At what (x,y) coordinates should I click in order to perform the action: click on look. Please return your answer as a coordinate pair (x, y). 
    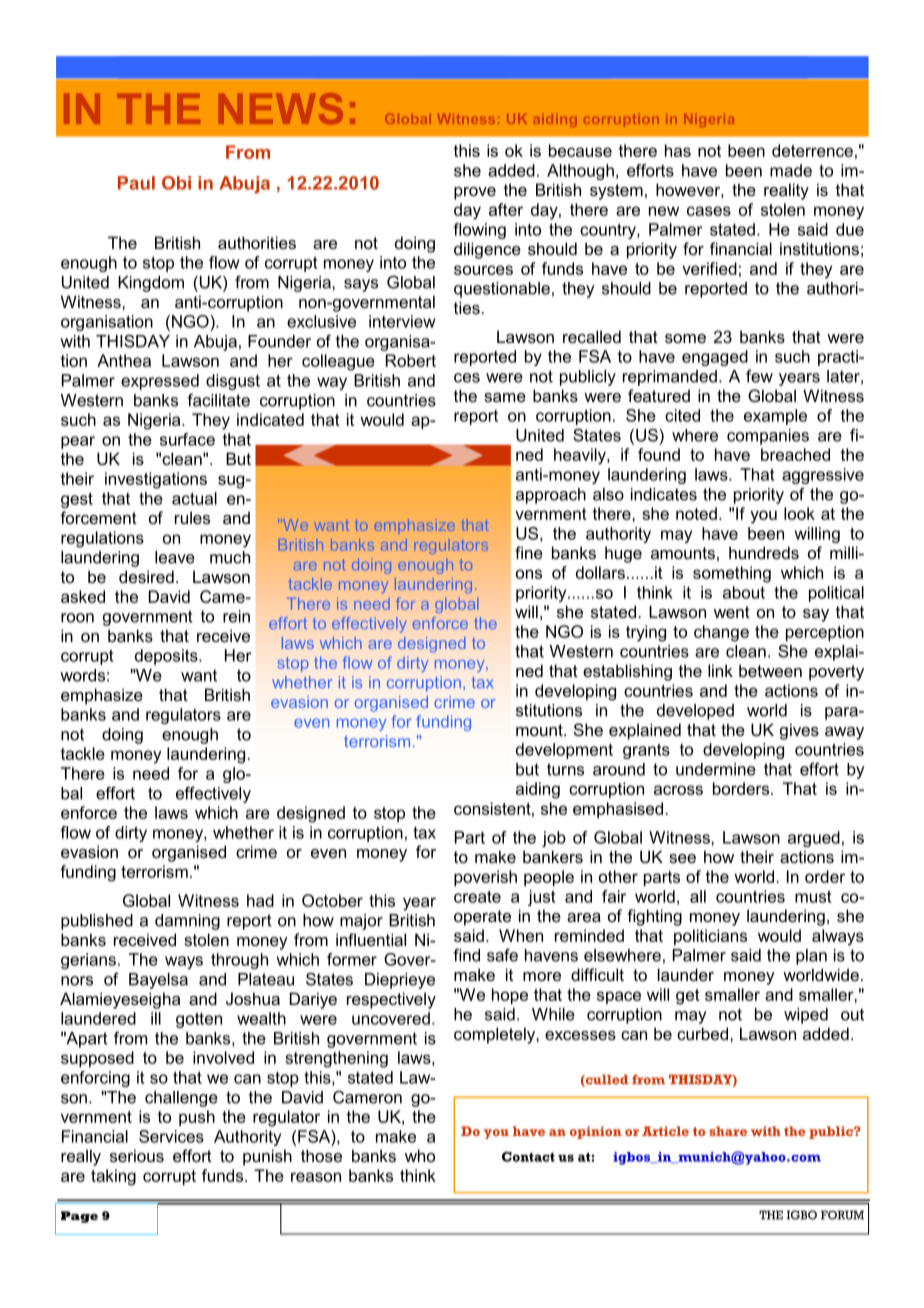
    Looking at the image, I should click on (799, 513).
